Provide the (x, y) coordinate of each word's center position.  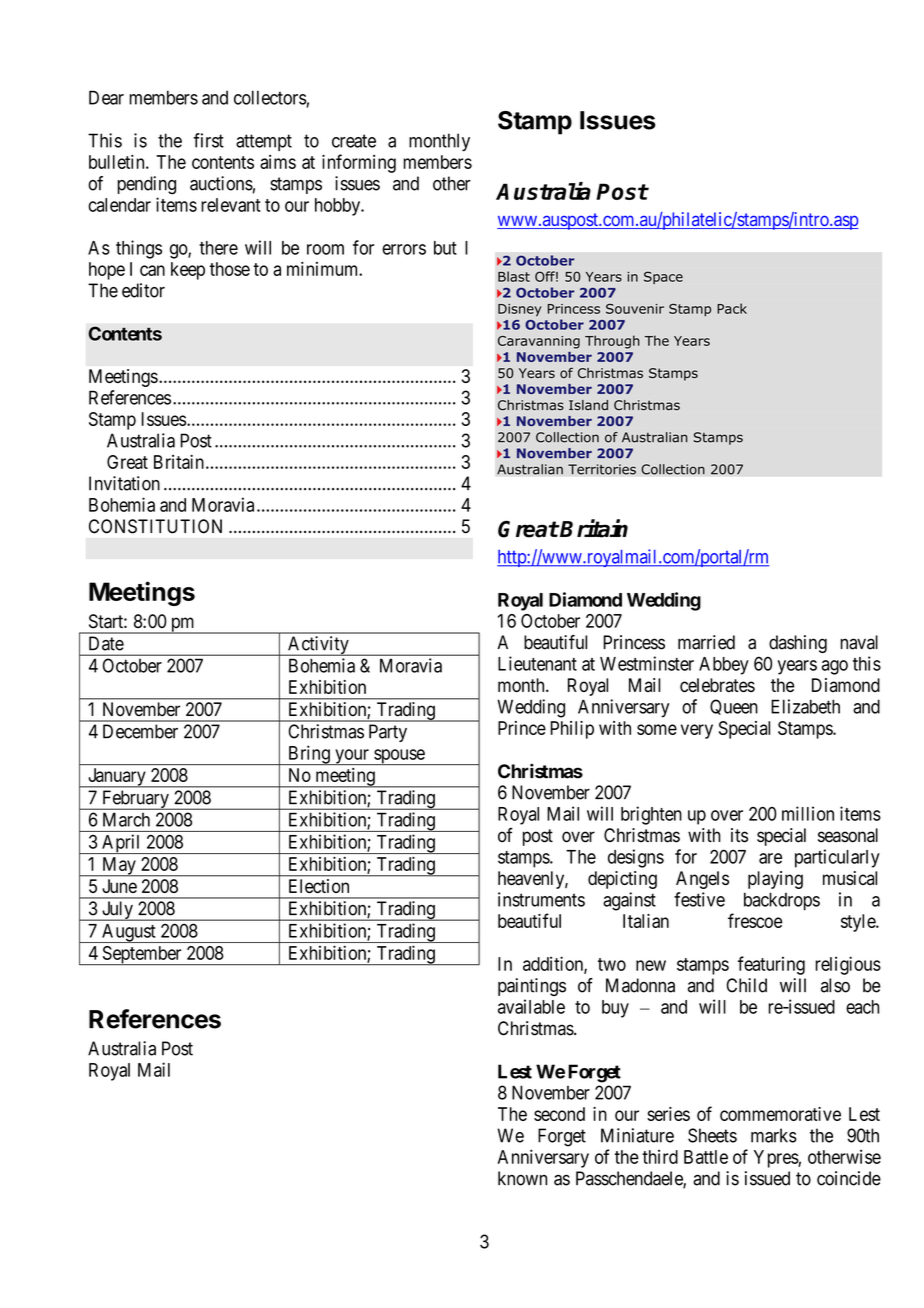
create (354, 141)
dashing (798, 644)
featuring (771, 965)
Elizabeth (805, 706)
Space (663, 277)
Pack (732, 308)
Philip (572, 730)
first (208, 140)
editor (143, 290)
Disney (520, 310)
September (142, 955)
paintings (532, 987)
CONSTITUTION (155, 526)
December (140, 731)
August (129, 933)
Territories (602, 469)
